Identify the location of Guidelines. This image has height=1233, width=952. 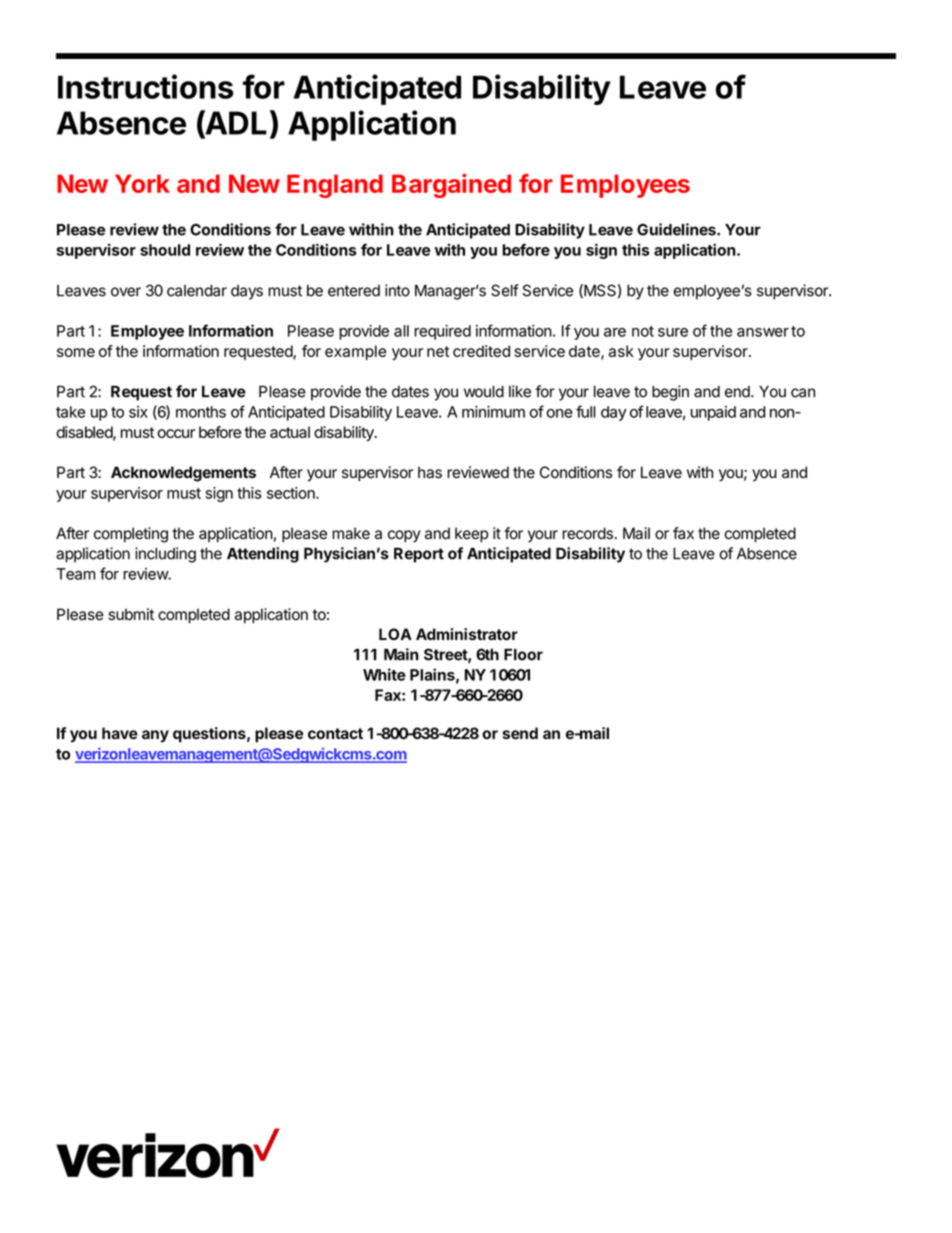
(677, 229).
